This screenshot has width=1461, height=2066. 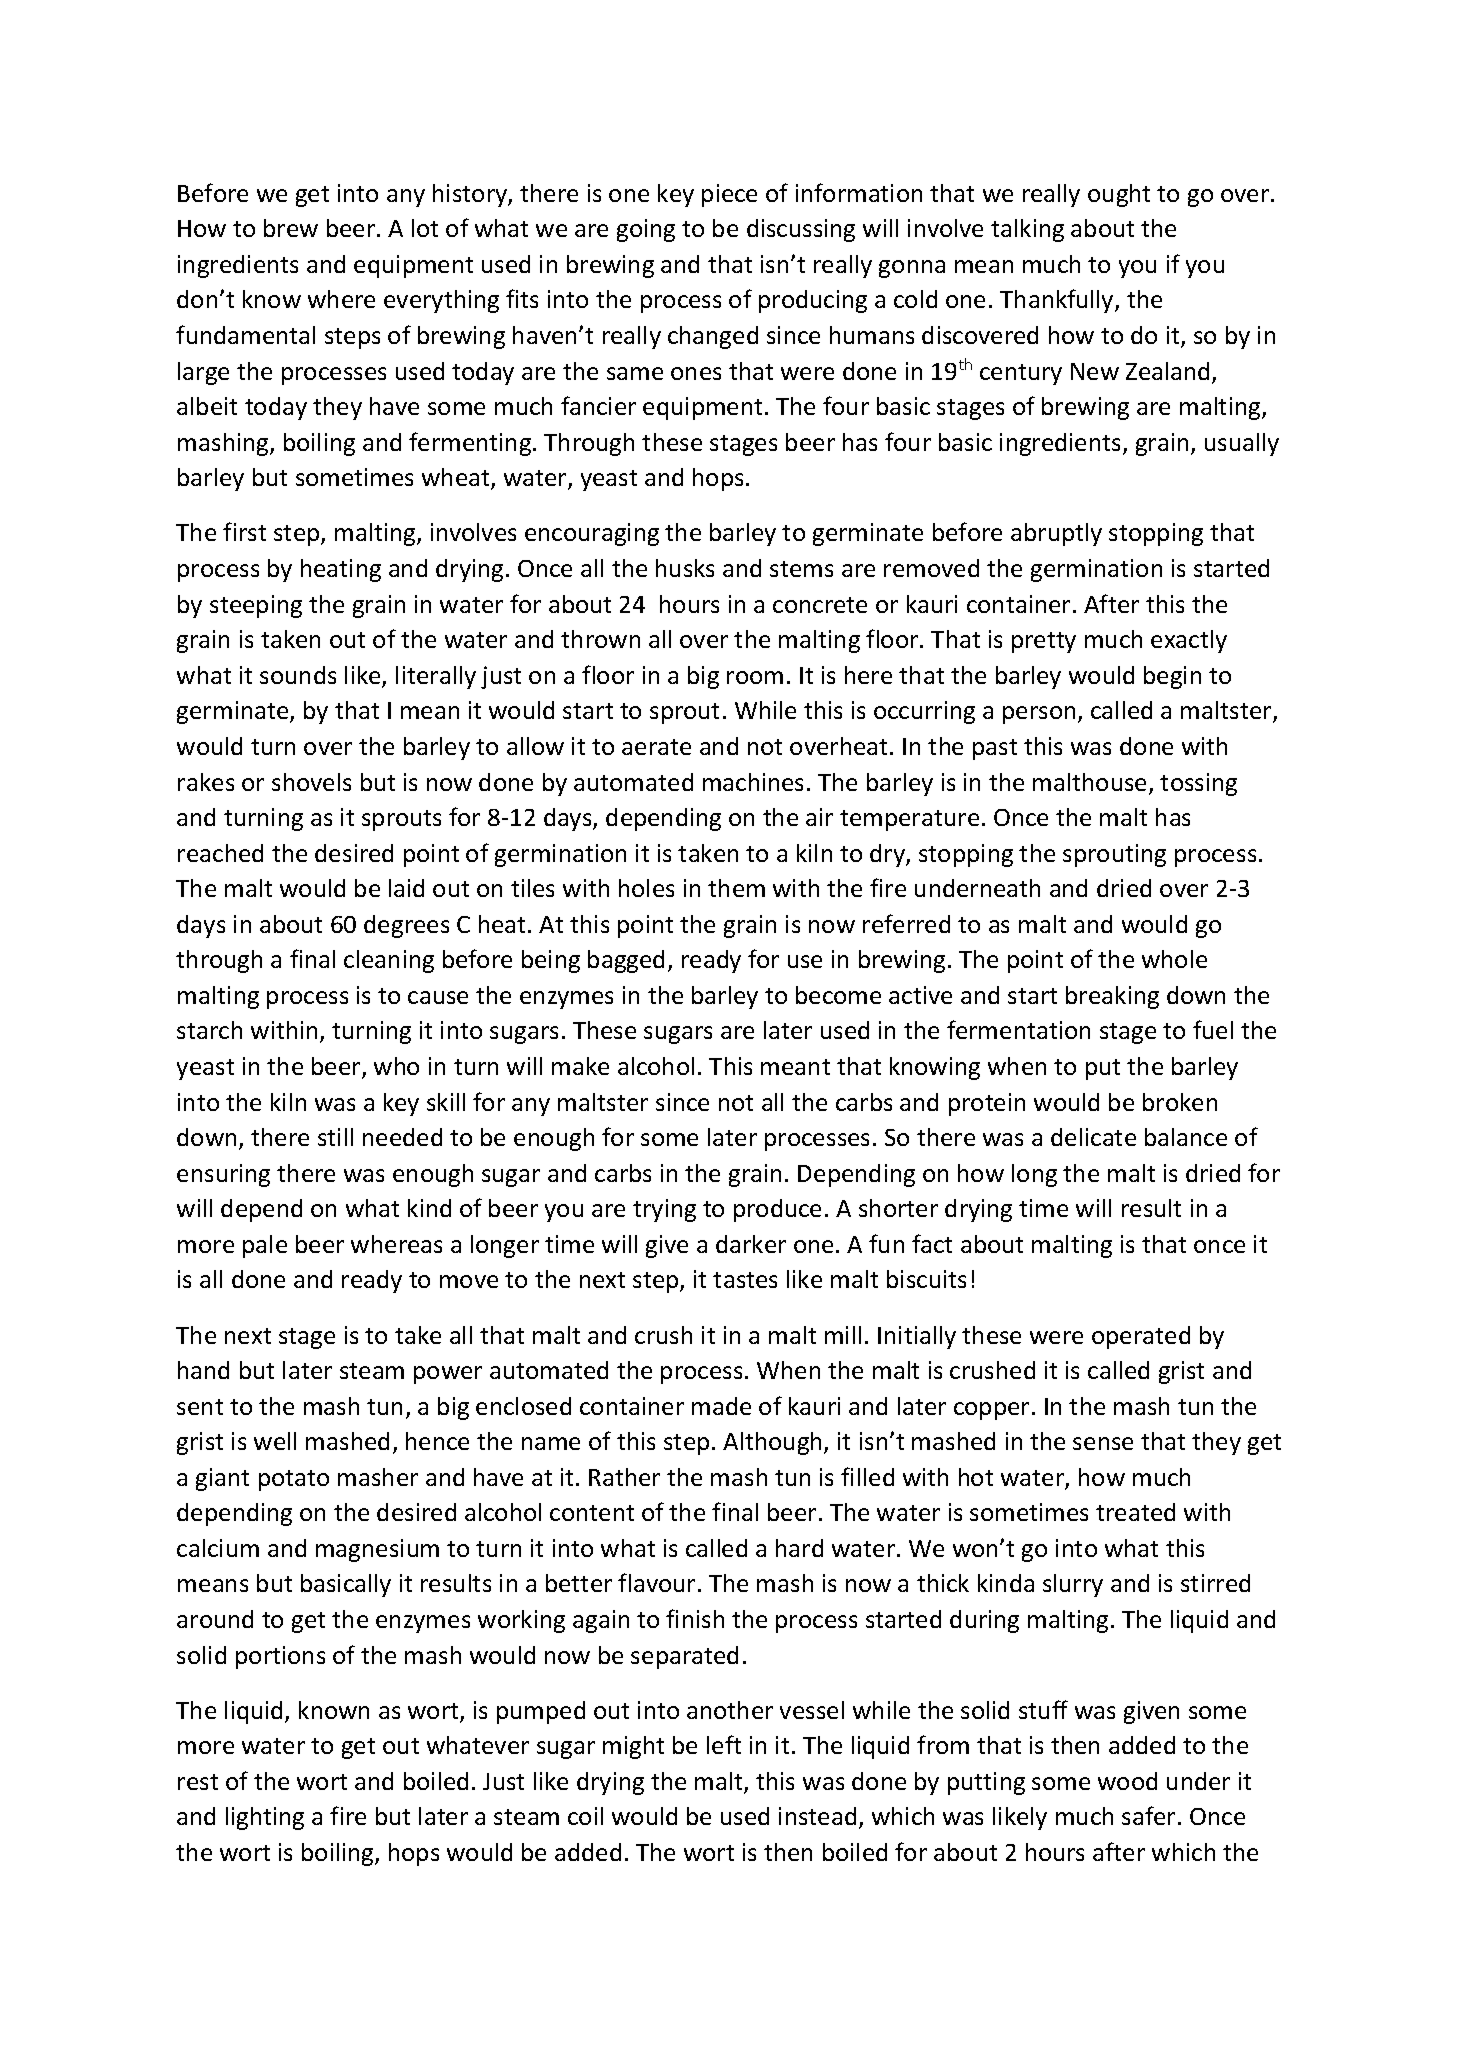 I want to click on bagged, so click(x=626, y=961).
